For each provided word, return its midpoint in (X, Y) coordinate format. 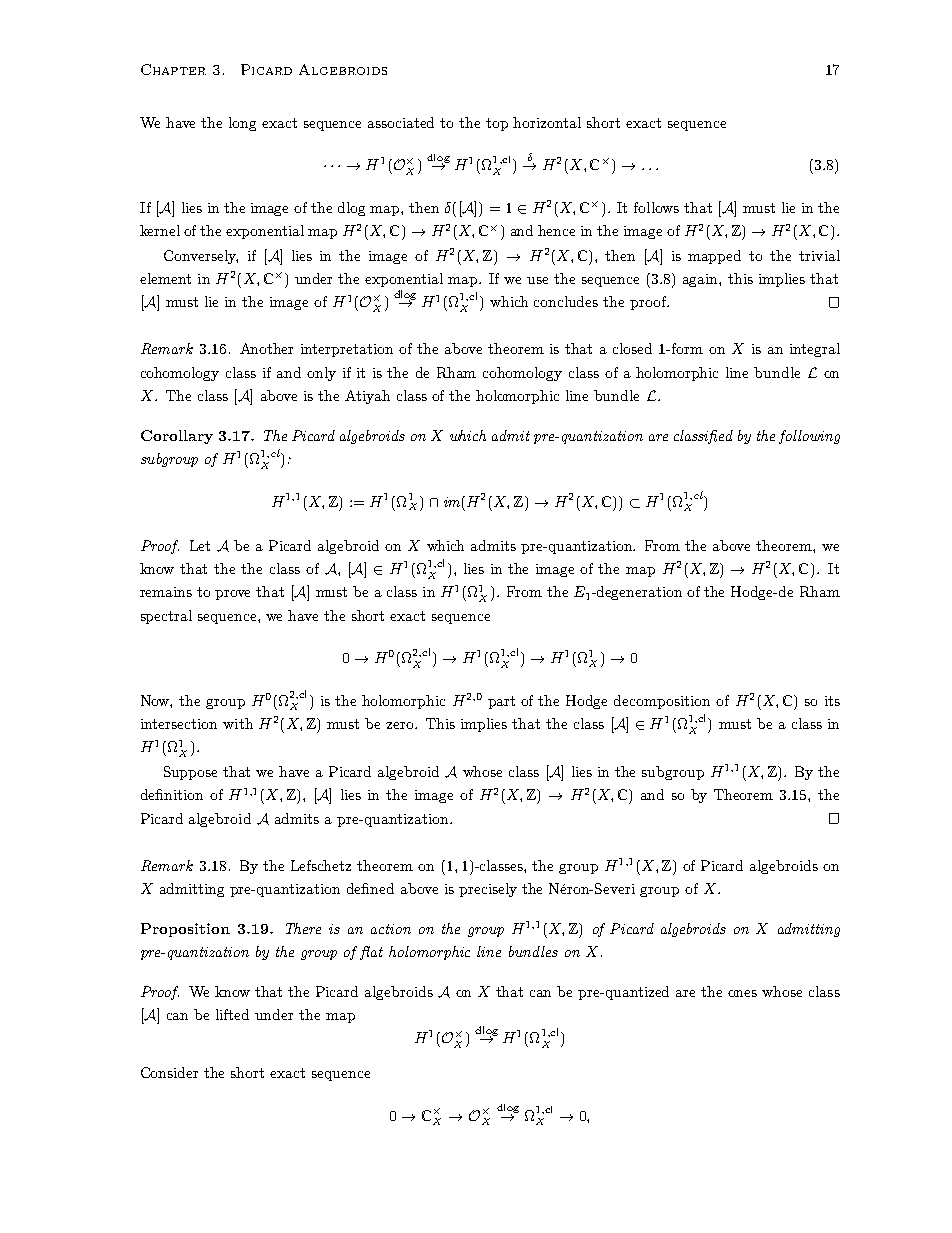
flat (371, 953)
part (501, 702)
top (497, 124)
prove (232, 595)
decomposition (662, 702)
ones (742, 993)
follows (656, 207)
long (242, 124)
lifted (232, 1014)
